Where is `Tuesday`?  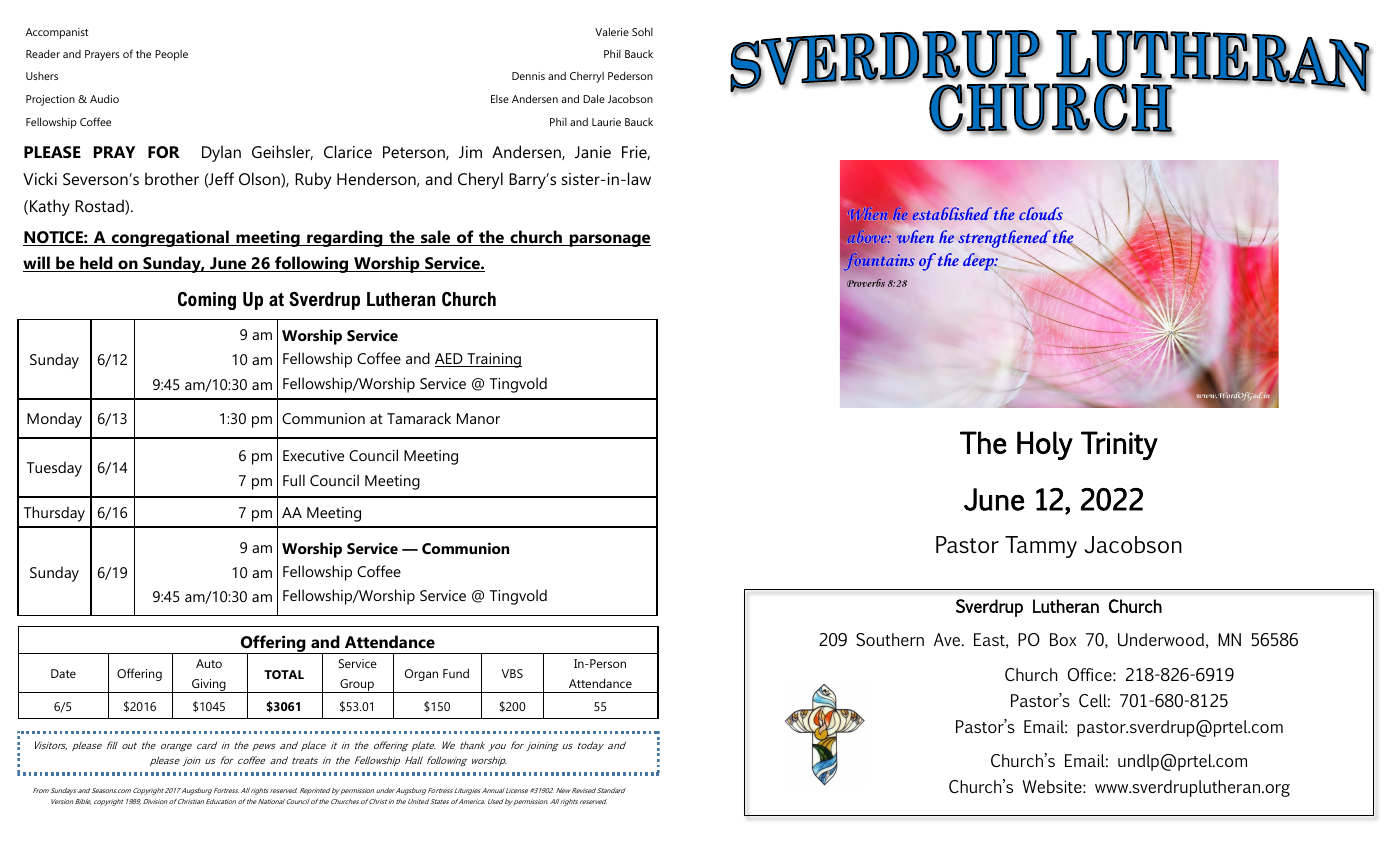 Tuesday is located at coordinates (54, 469).
